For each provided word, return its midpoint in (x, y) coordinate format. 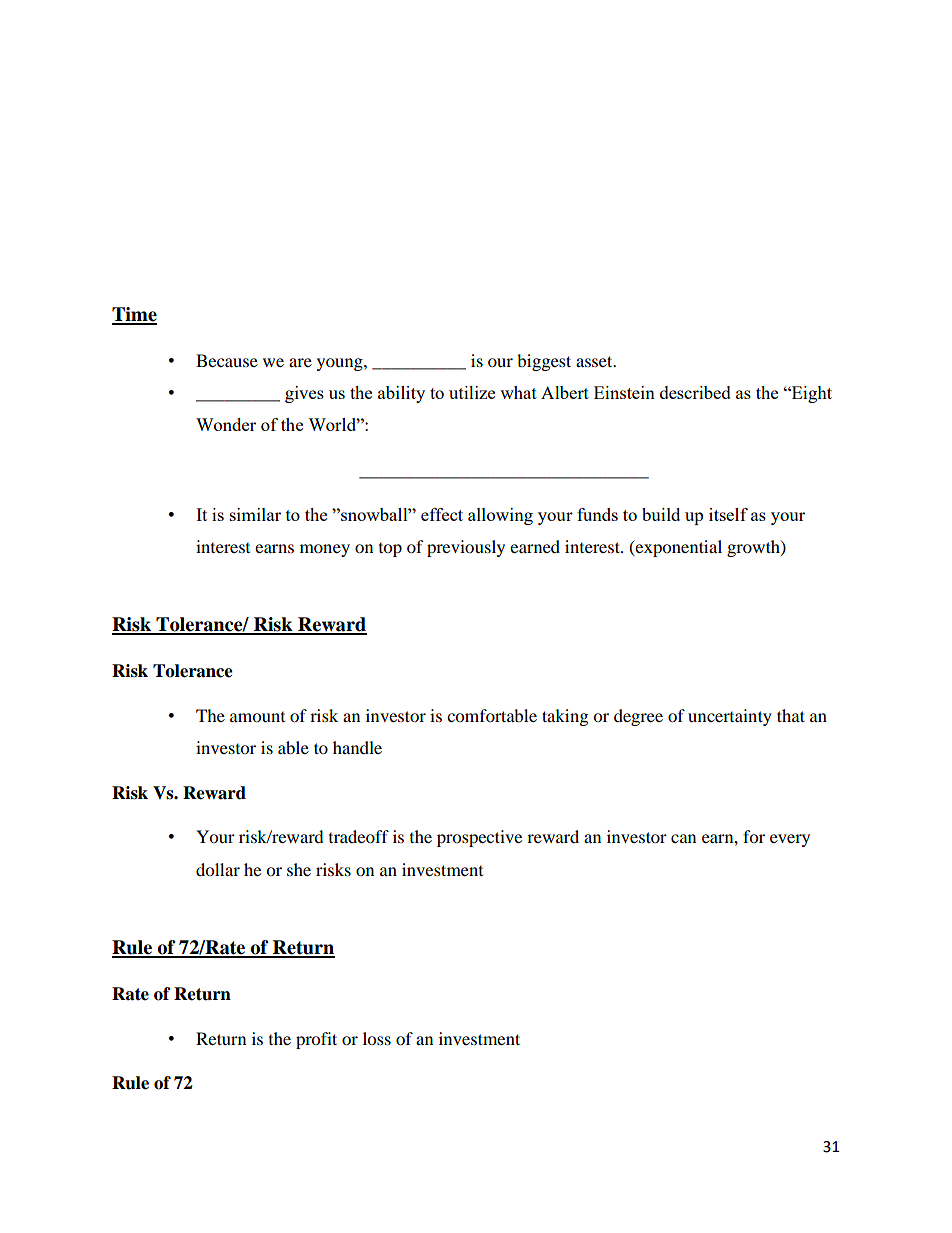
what (518, 392)
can (683, 838)
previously (466, 548)
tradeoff (359, 836)
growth (754, 548)
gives (304, 394)
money (325, 550)
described (695, 392)
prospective (479, 838)
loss (377, 1038)
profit (316, 1040)
